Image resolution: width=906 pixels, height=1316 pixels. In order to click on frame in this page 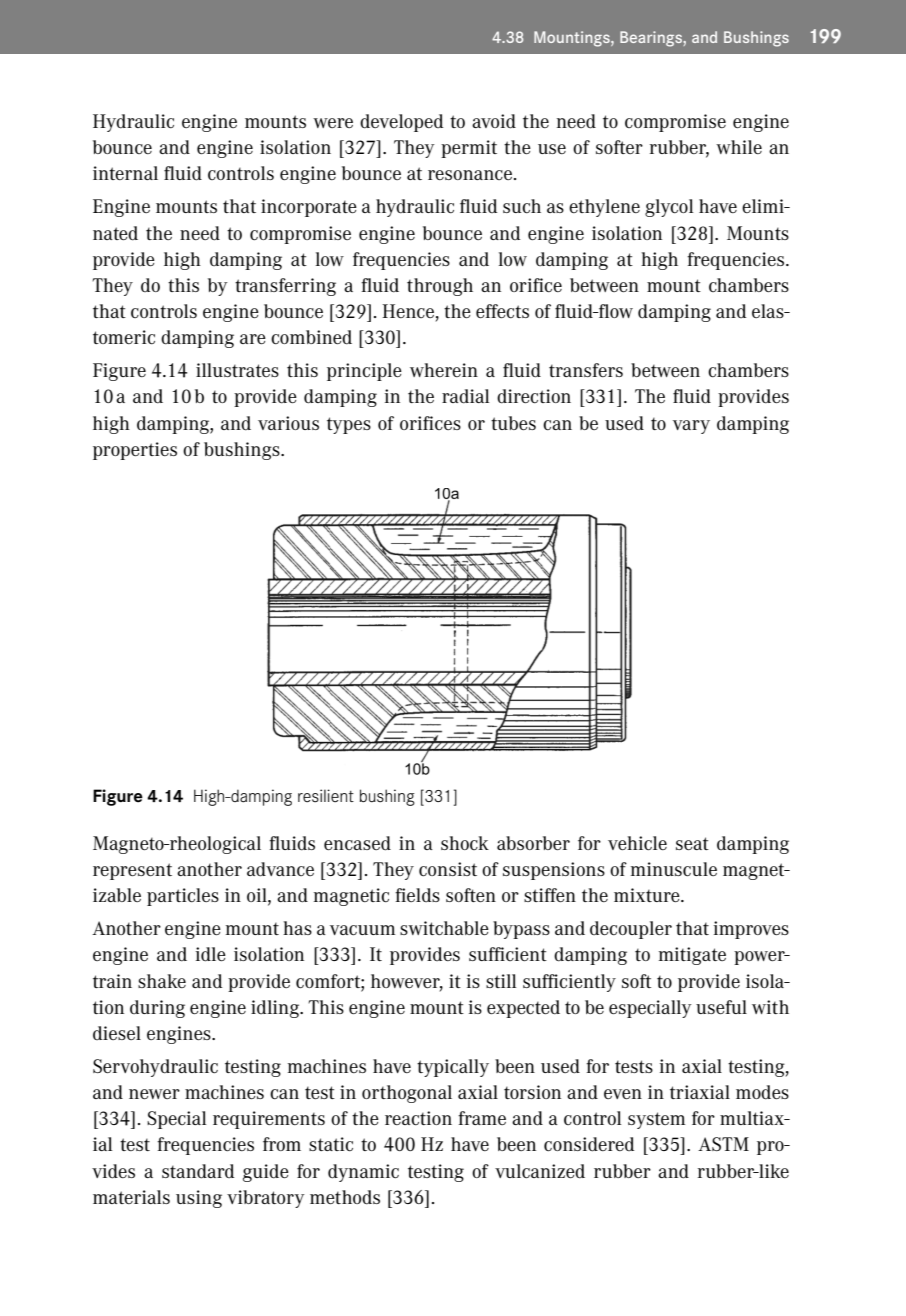, I will do `click(482, 1118)`.
